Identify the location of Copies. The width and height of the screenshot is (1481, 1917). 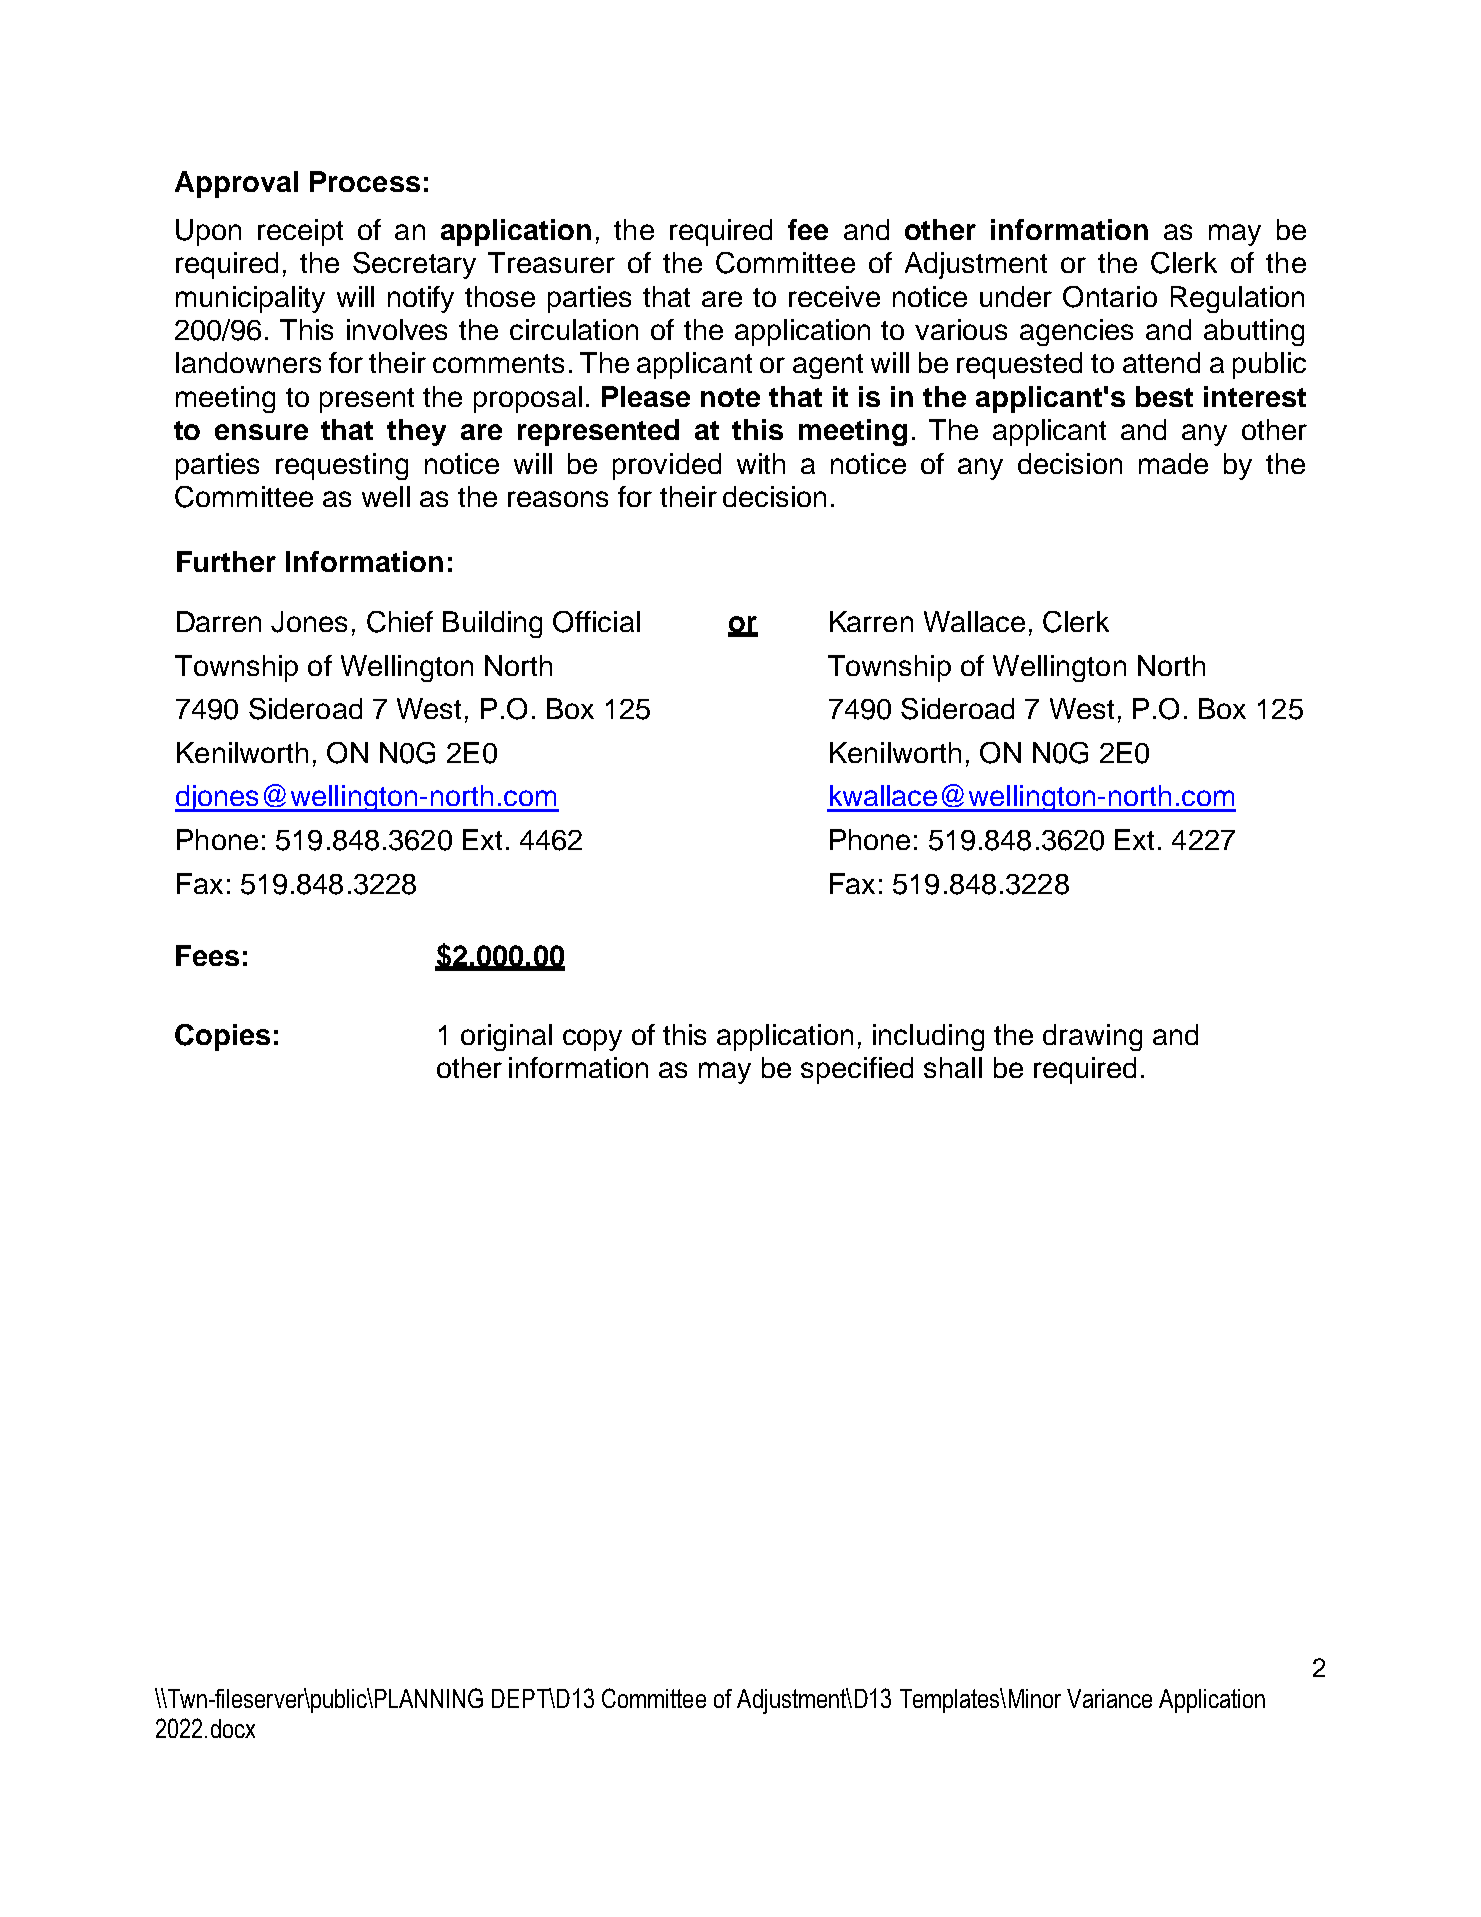
(222, 1037).
